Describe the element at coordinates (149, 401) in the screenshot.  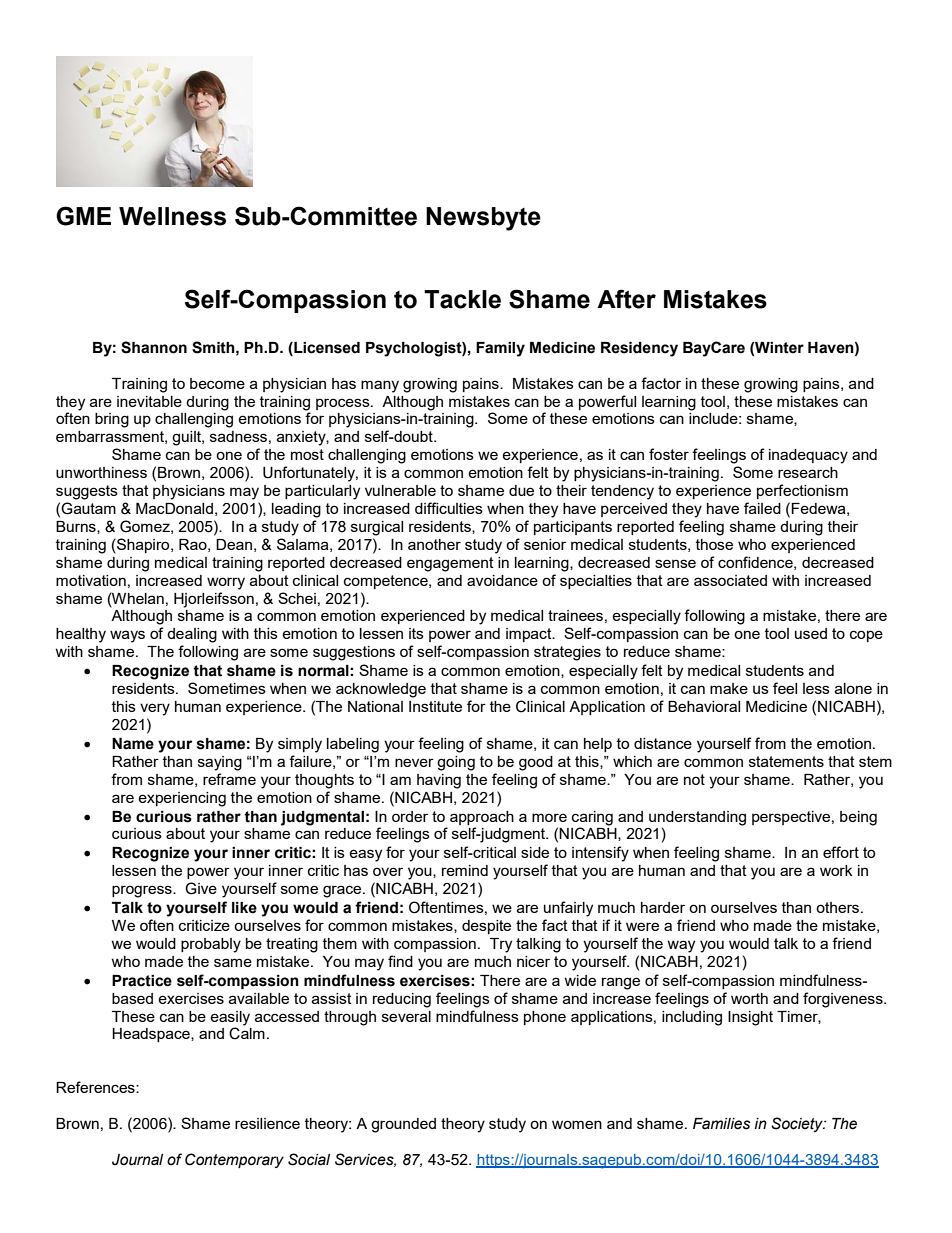
I see `inevitable` at that location.
